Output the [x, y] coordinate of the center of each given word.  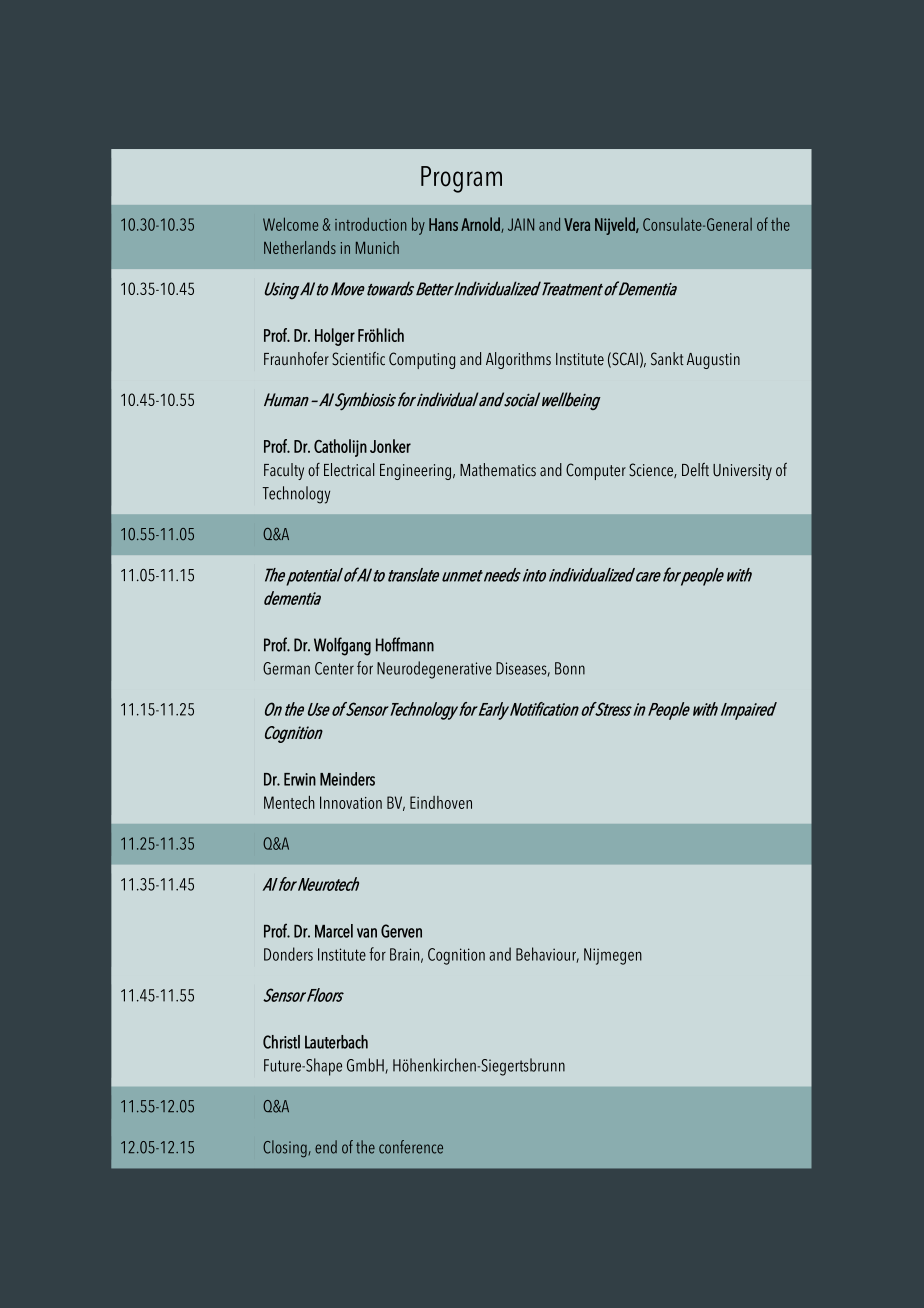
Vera [577, 224]
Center [334, 668]
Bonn [570, 668]
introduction [371, 224]
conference [411, 1147]
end [326, 1147]
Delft [695, 470]
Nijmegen [613, 956]
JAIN [521, 224]
